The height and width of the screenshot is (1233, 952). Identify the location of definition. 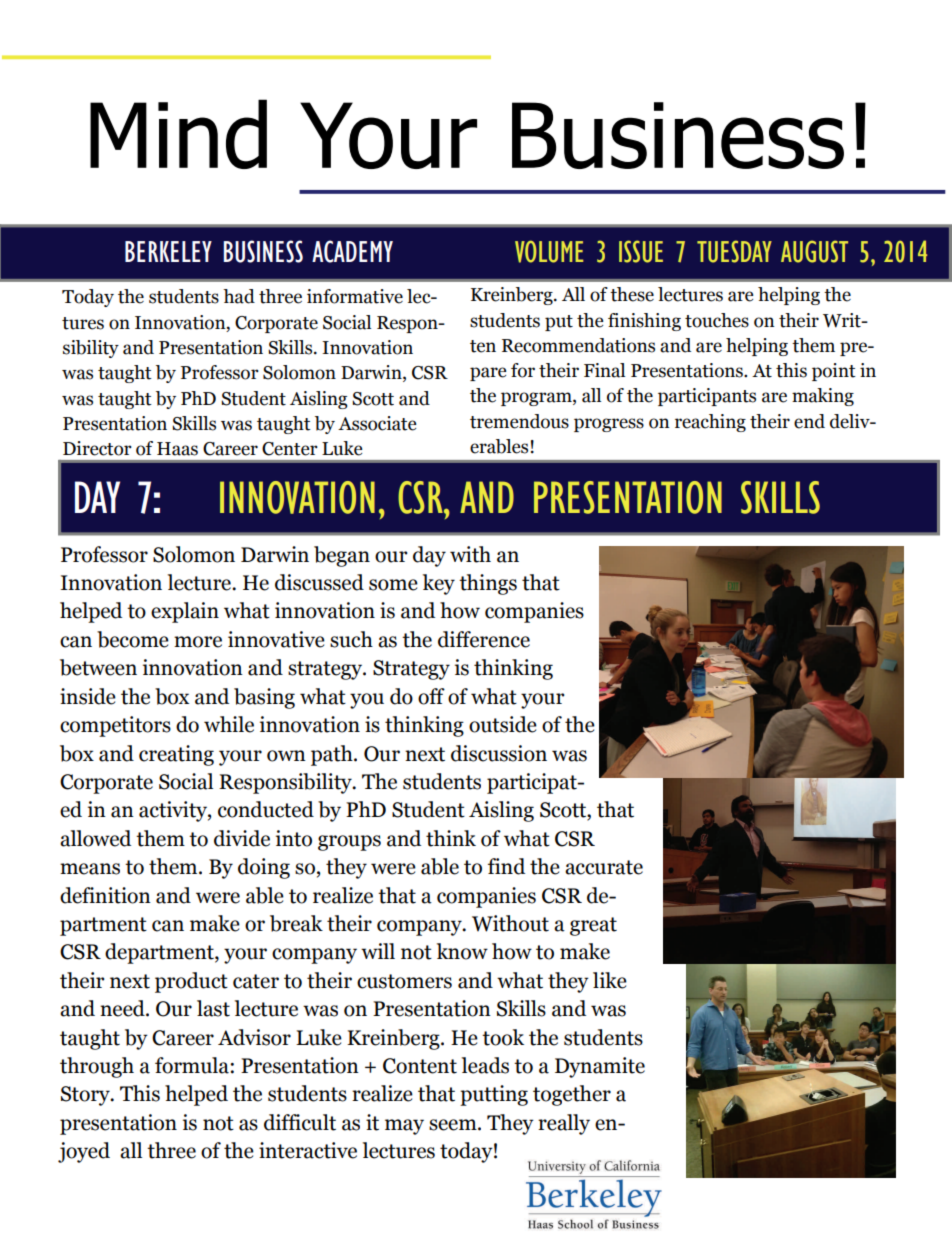
(105, 895).
